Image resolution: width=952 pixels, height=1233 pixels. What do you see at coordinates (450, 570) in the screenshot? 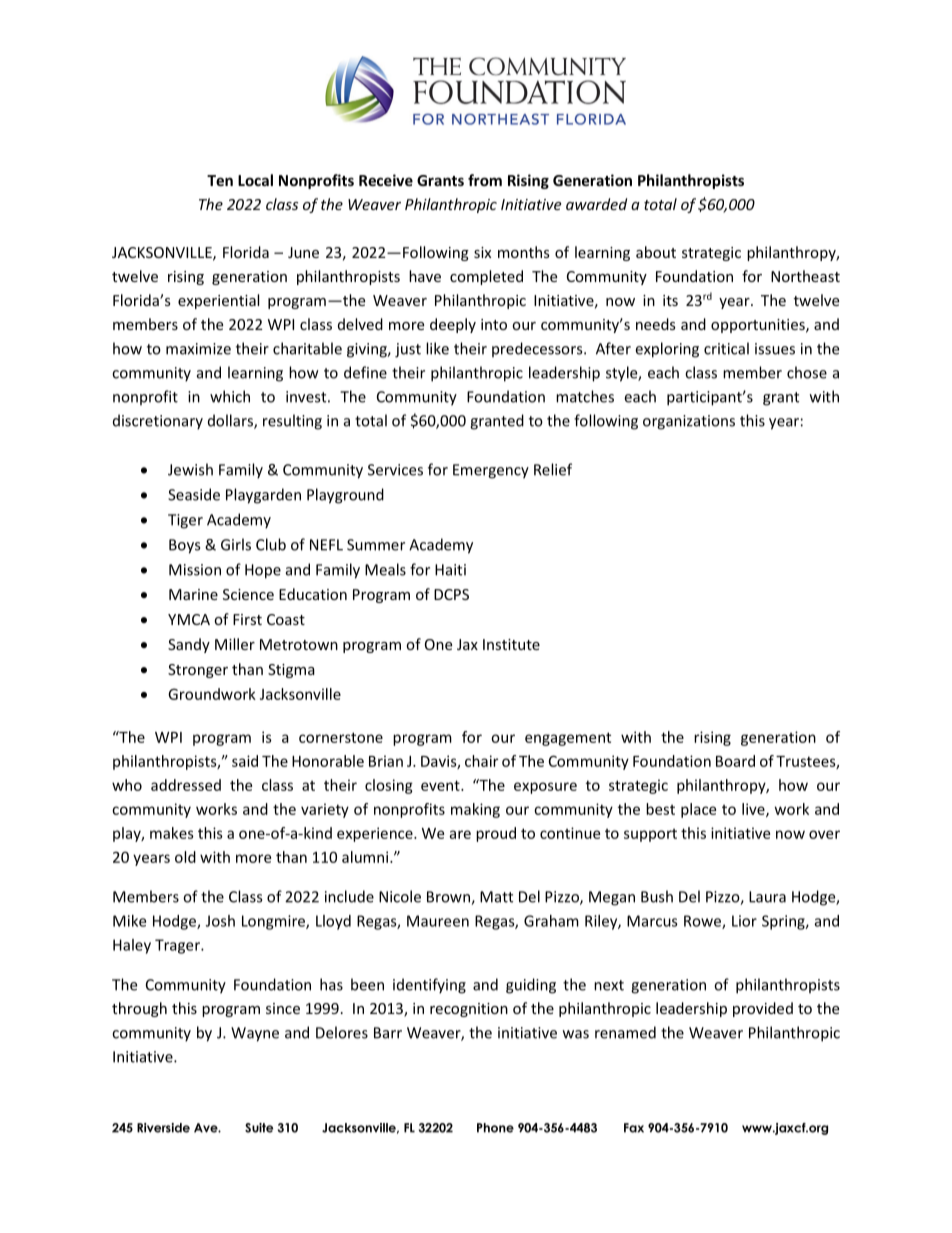
I see `Haiti` at bounding box center [450, 570].
